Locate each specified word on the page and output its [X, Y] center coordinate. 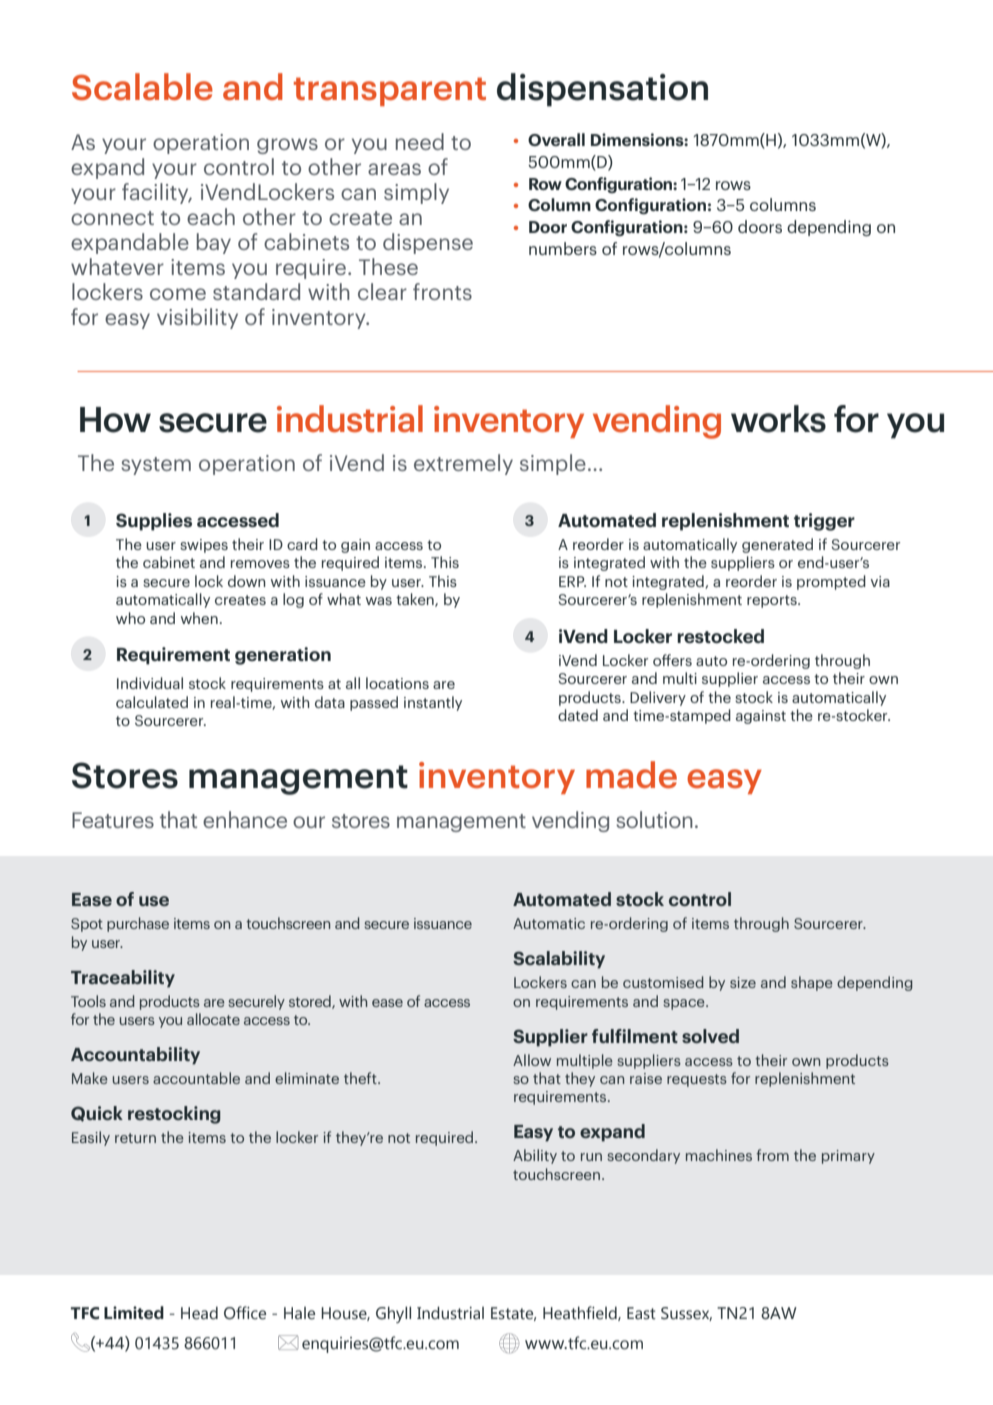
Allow [532, 1060]
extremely [463, 464]
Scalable [142, 87]
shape [812, 983]
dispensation [602, 90]
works [778, 419]
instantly [433, 703]
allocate [213, 1019]
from [772, 1155]
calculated [152, 702]
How [115, 420]
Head [199, 1313]
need [420, 141]
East [641, 1313]
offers [672, 660]
